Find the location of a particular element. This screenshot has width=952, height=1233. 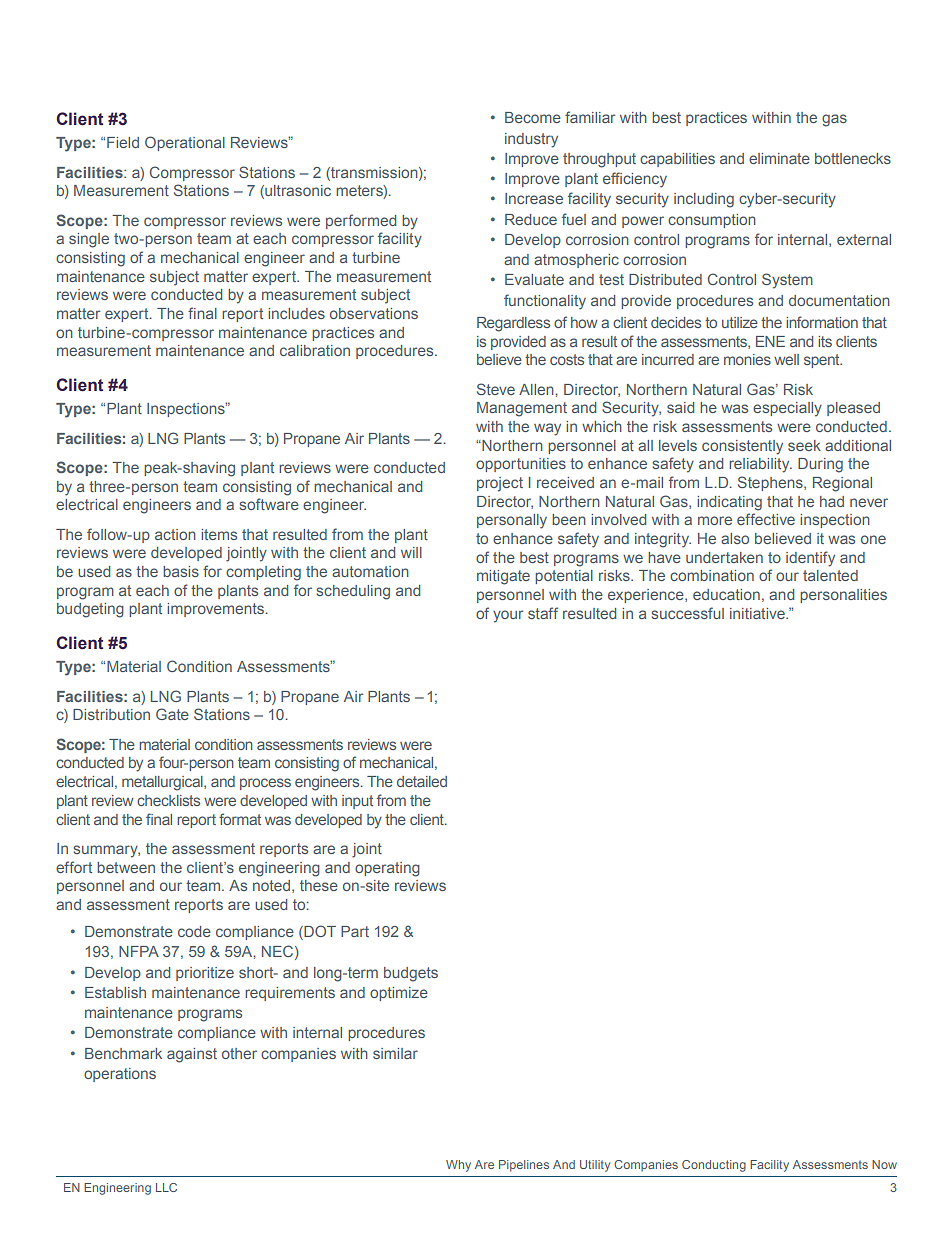

your is located at coordinates (508, 616).
